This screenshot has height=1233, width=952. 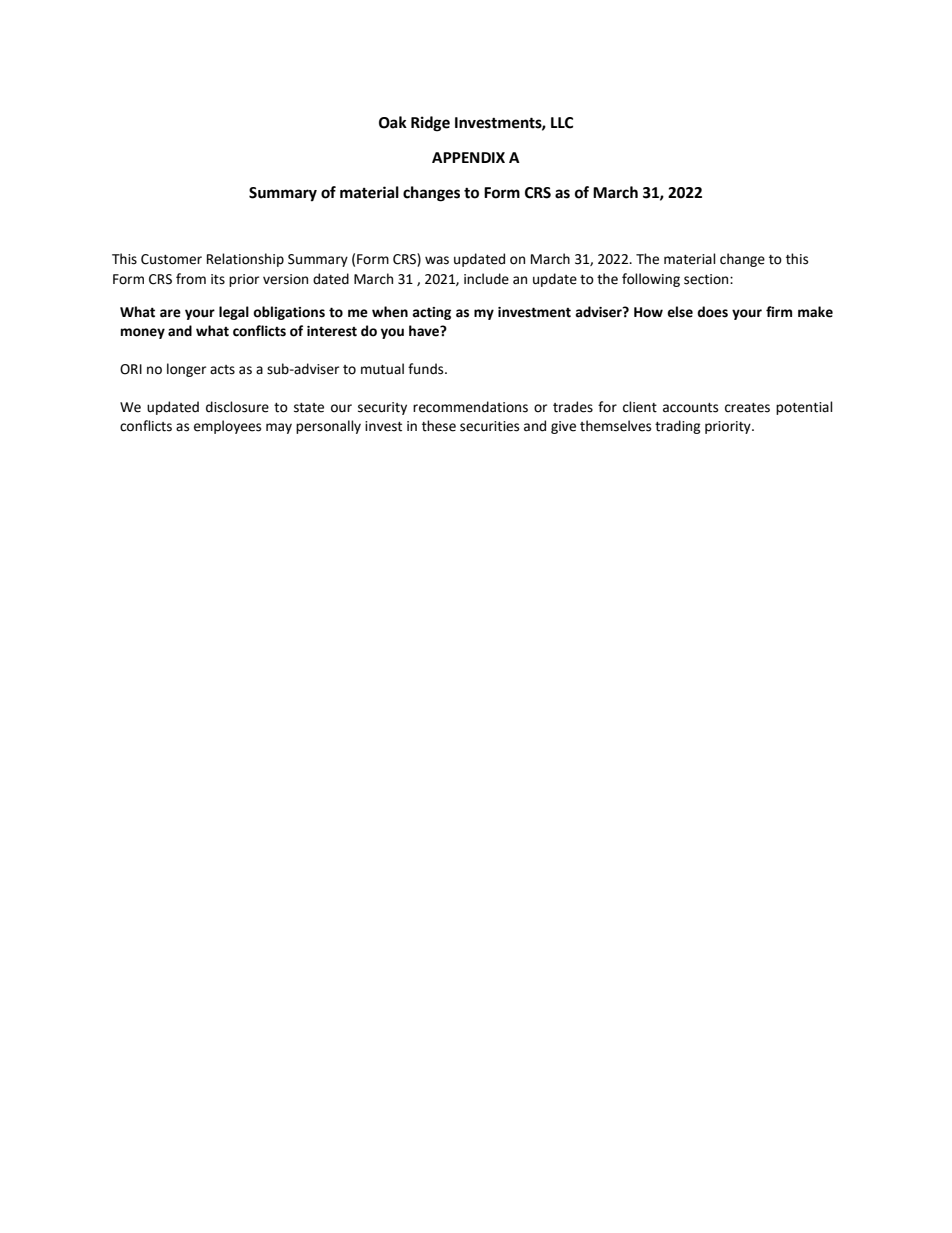 I want to click on following, so click(x=651, y=280).
